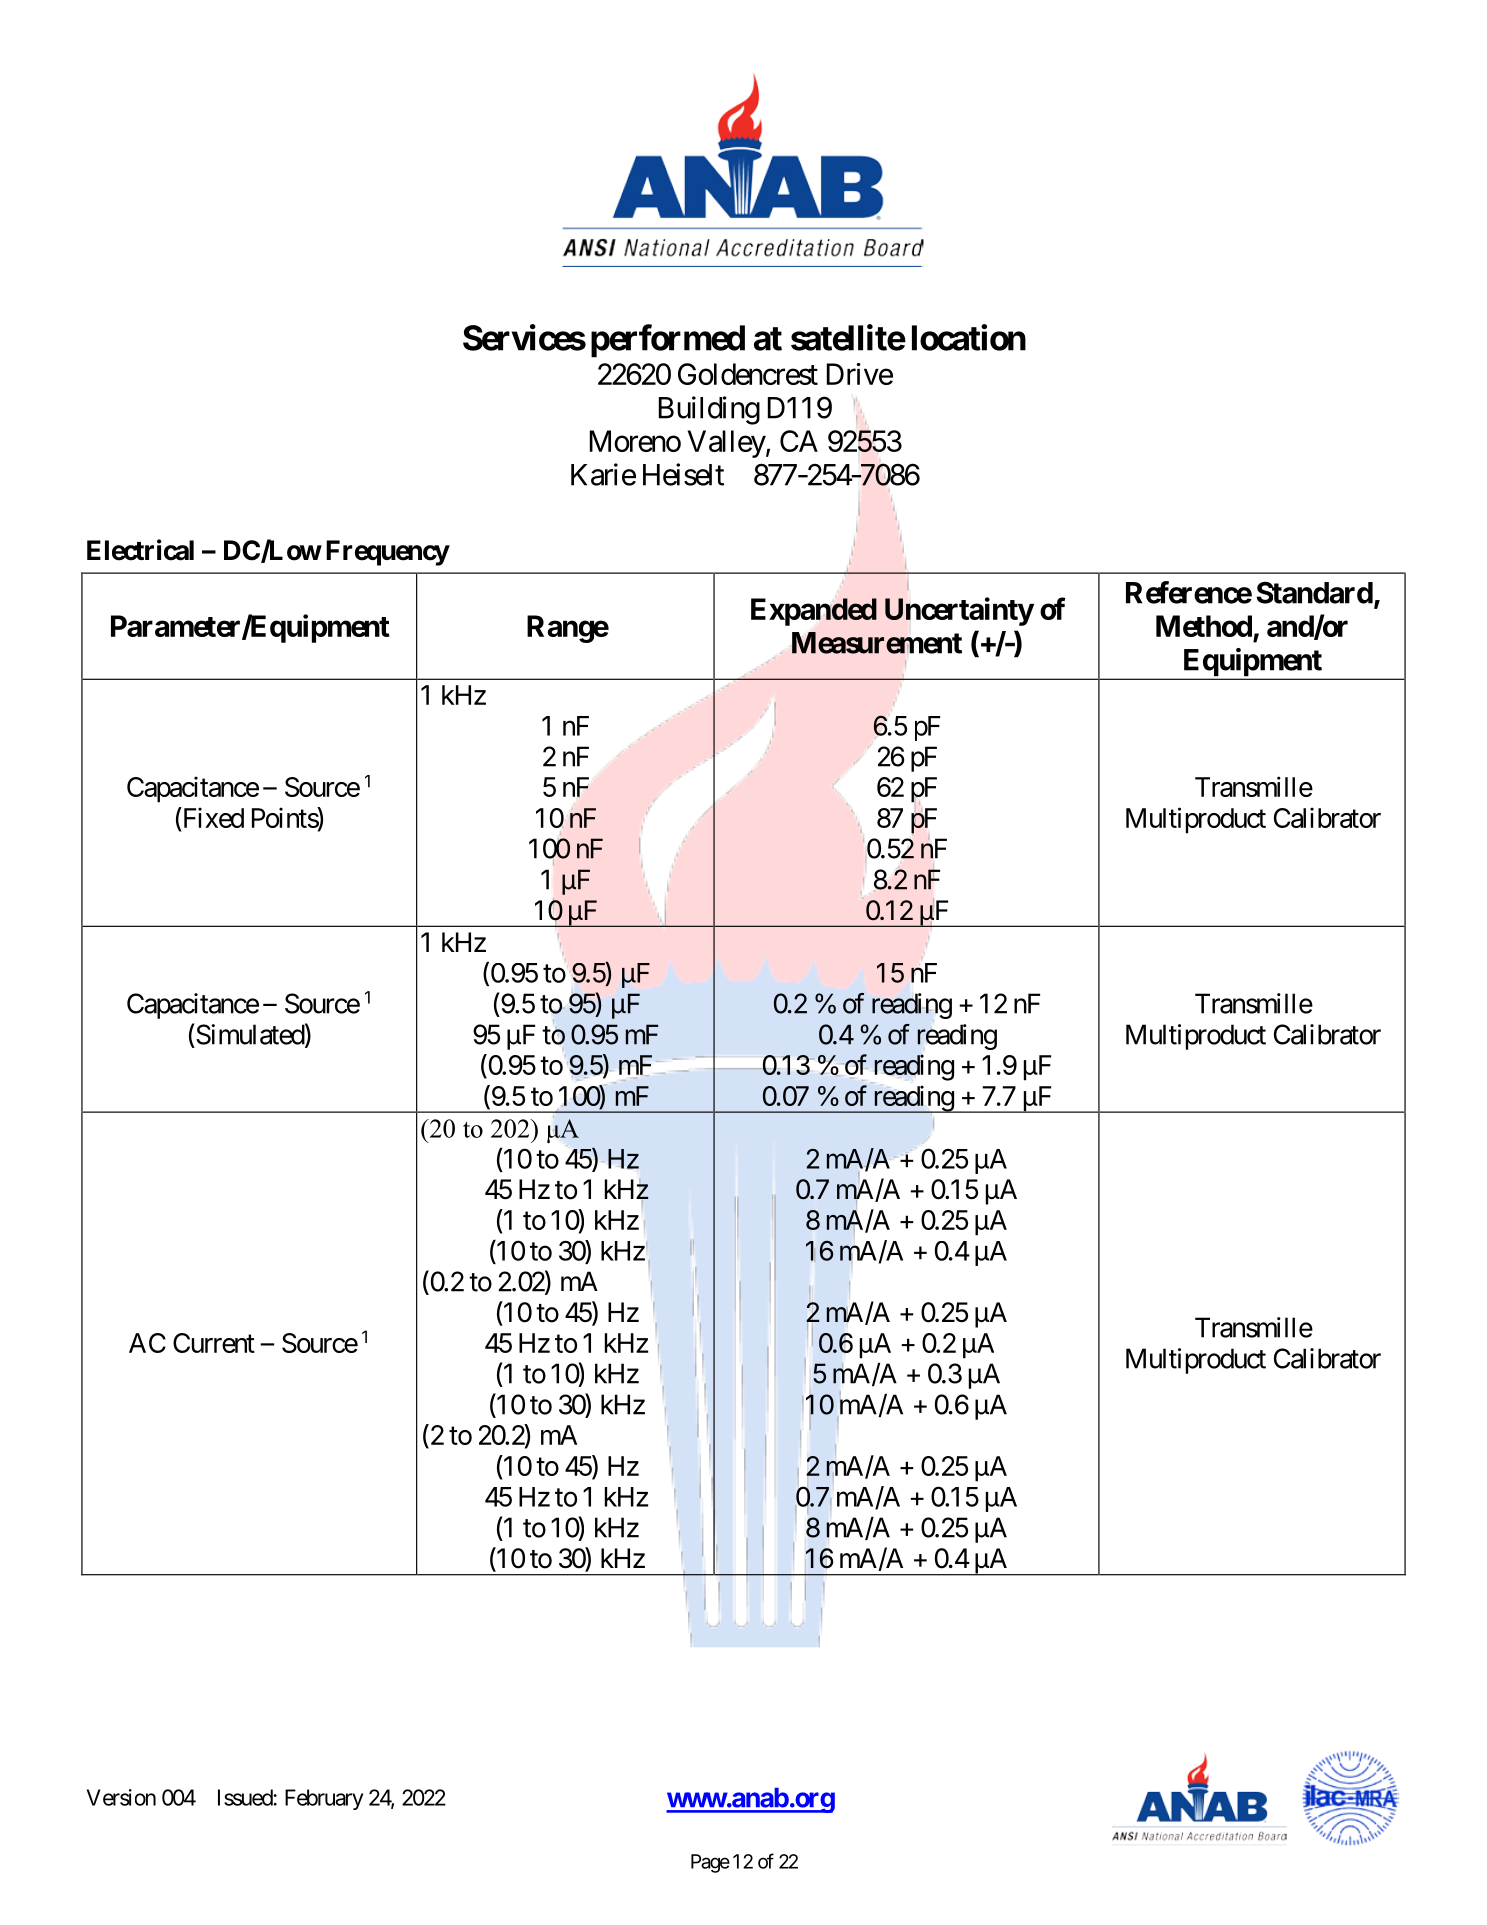  What do you see at coordinates (1204, 626) in the page?
I see `Method` at bounding box center [1204, 626].
